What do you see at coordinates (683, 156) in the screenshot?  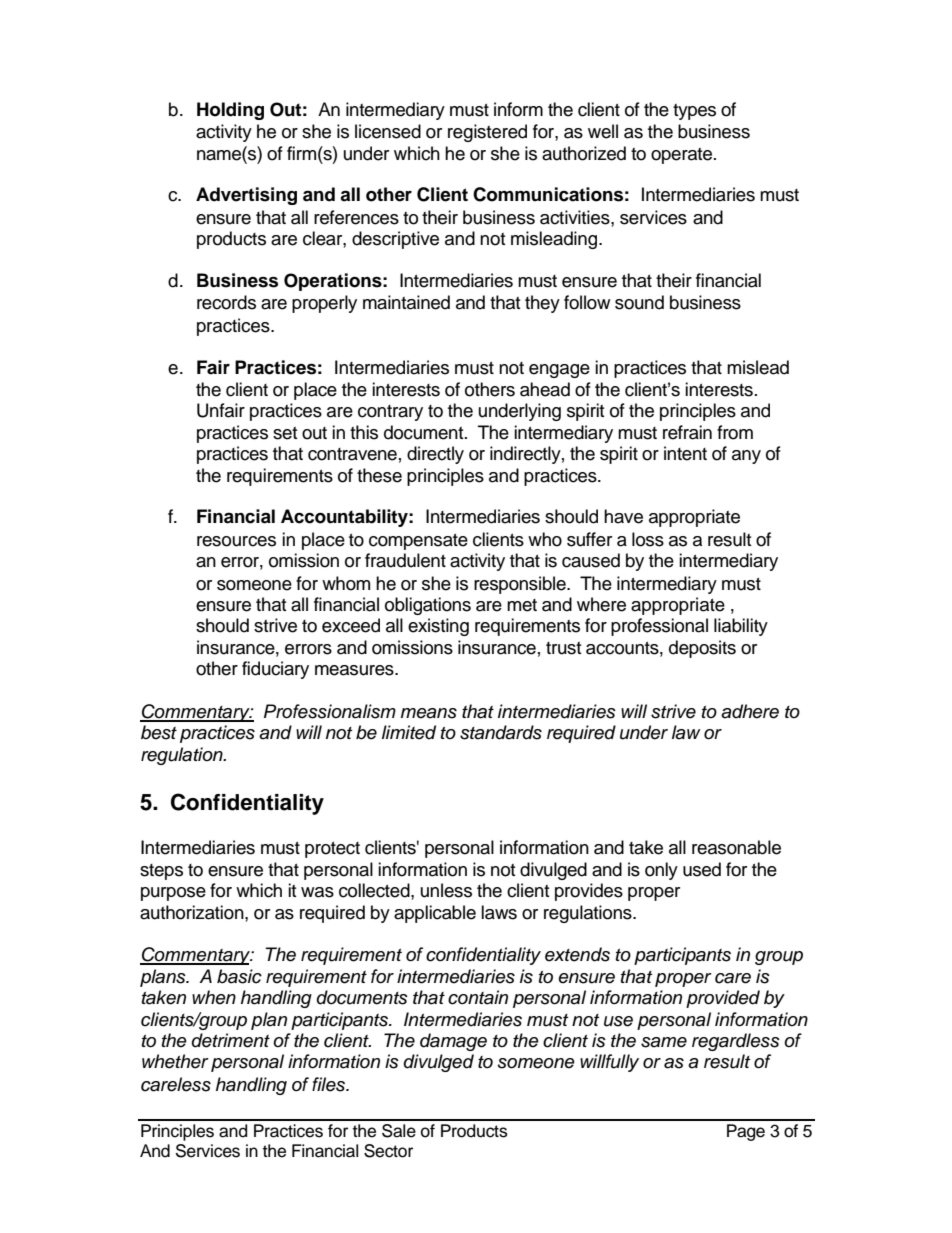 I see `operate` at bounding box center [683, 156].
